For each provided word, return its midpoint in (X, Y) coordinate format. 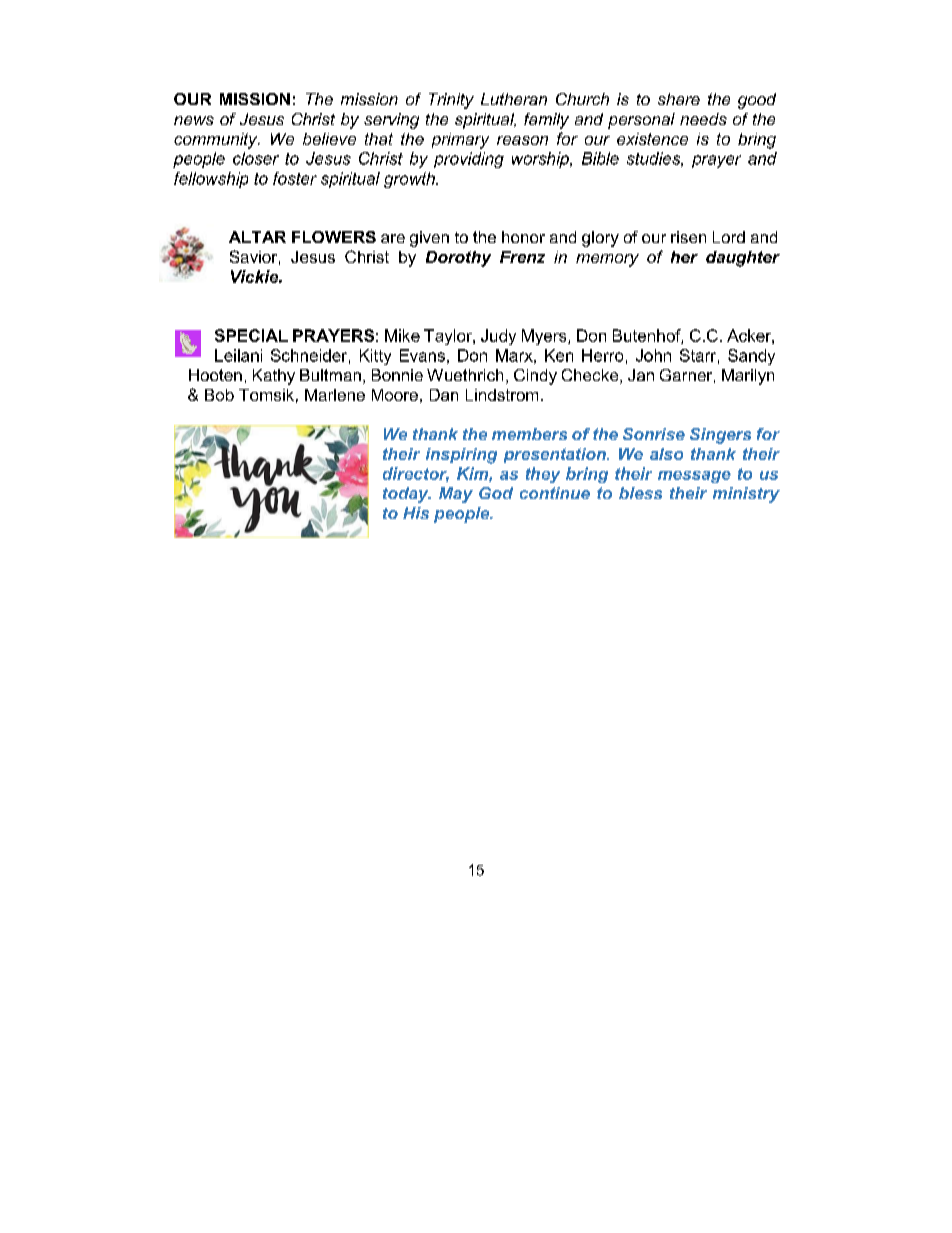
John (653, 355)
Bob (219, 395)
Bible (600, 158)
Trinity (451, 101)
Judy (498, 337)
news (194, 120)
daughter (743, 259)
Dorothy (458, 259)
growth (410, 180)
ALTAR (257, 237)
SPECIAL (251, 335)
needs (703, 119)
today (407, 495)
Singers (720, 436)
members (529, 434)
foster (295, 178)
